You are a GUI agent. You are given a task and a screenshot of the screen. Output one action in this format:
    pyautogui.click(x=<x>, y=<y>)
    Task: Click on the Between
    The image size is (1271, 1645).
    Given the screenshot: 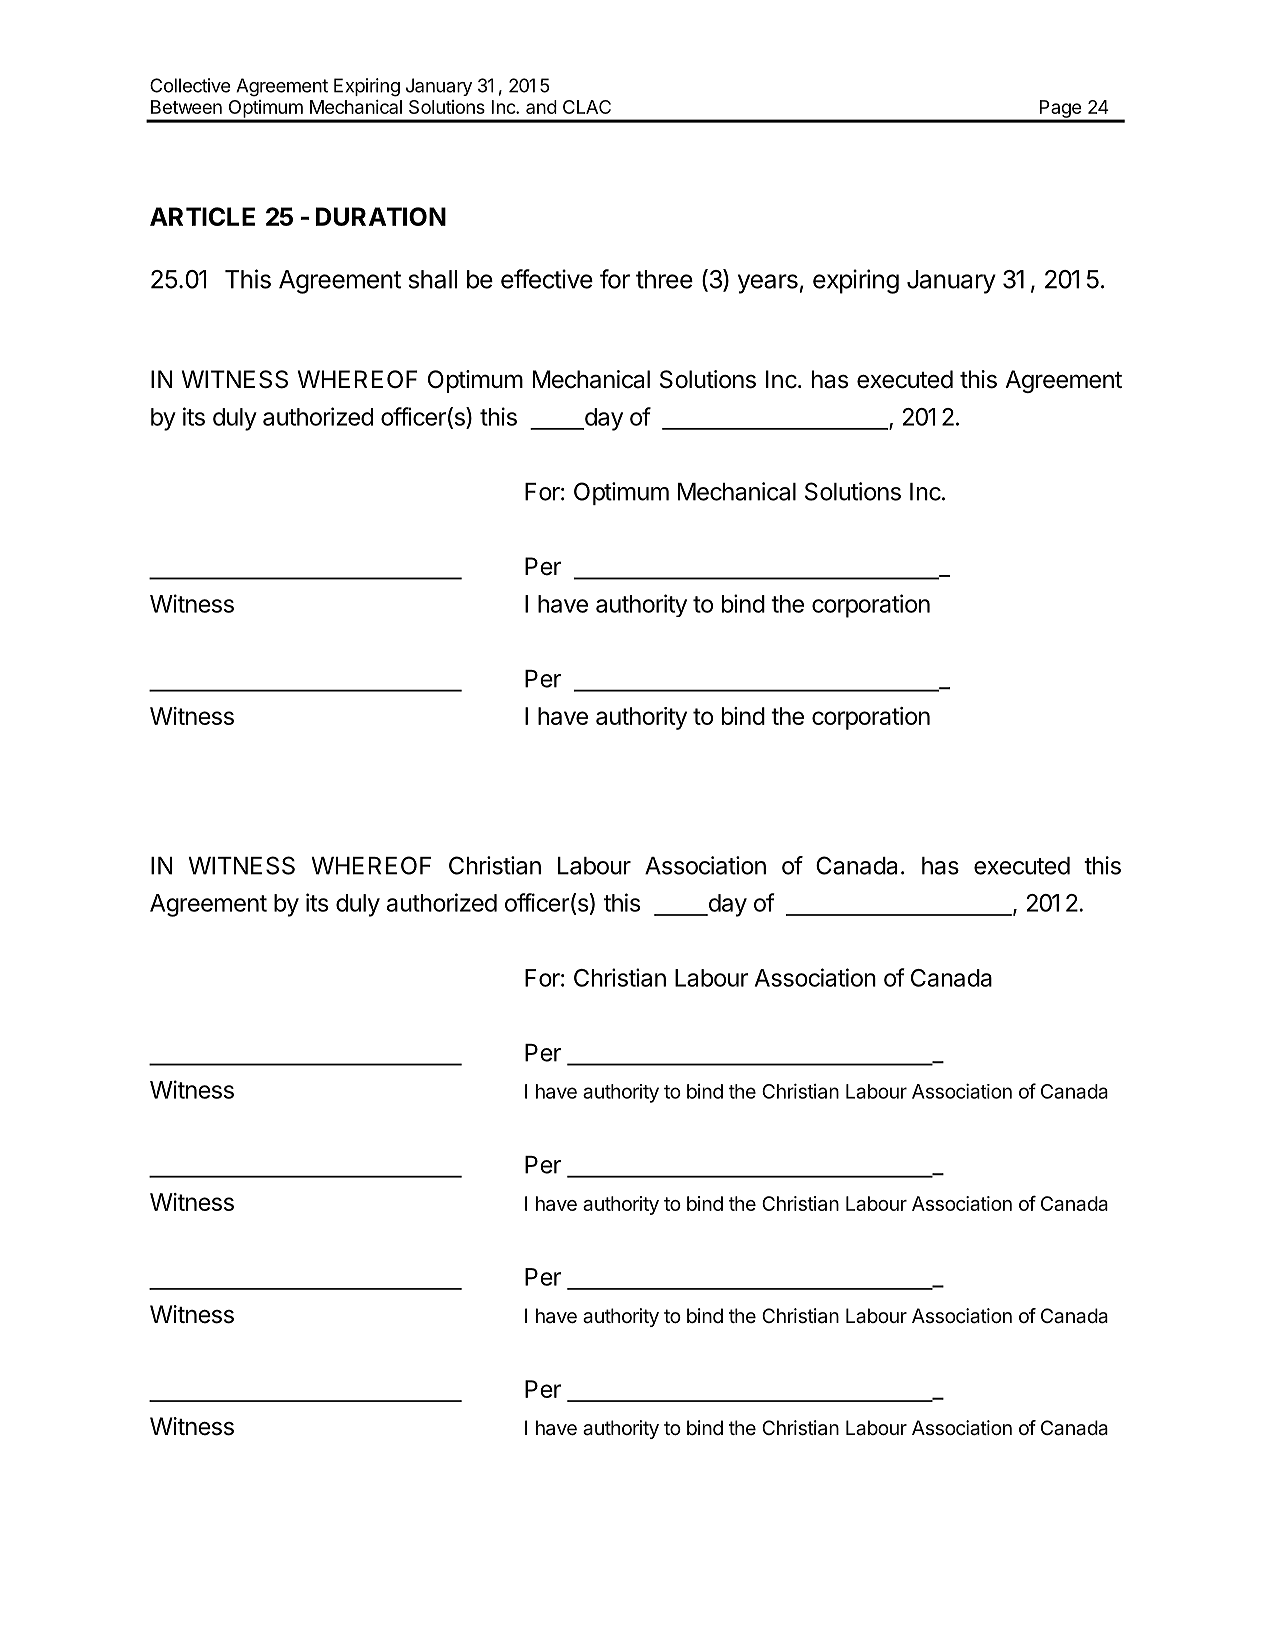 What is the action you would take?
    pyautogui.click(x=186, y=107)
